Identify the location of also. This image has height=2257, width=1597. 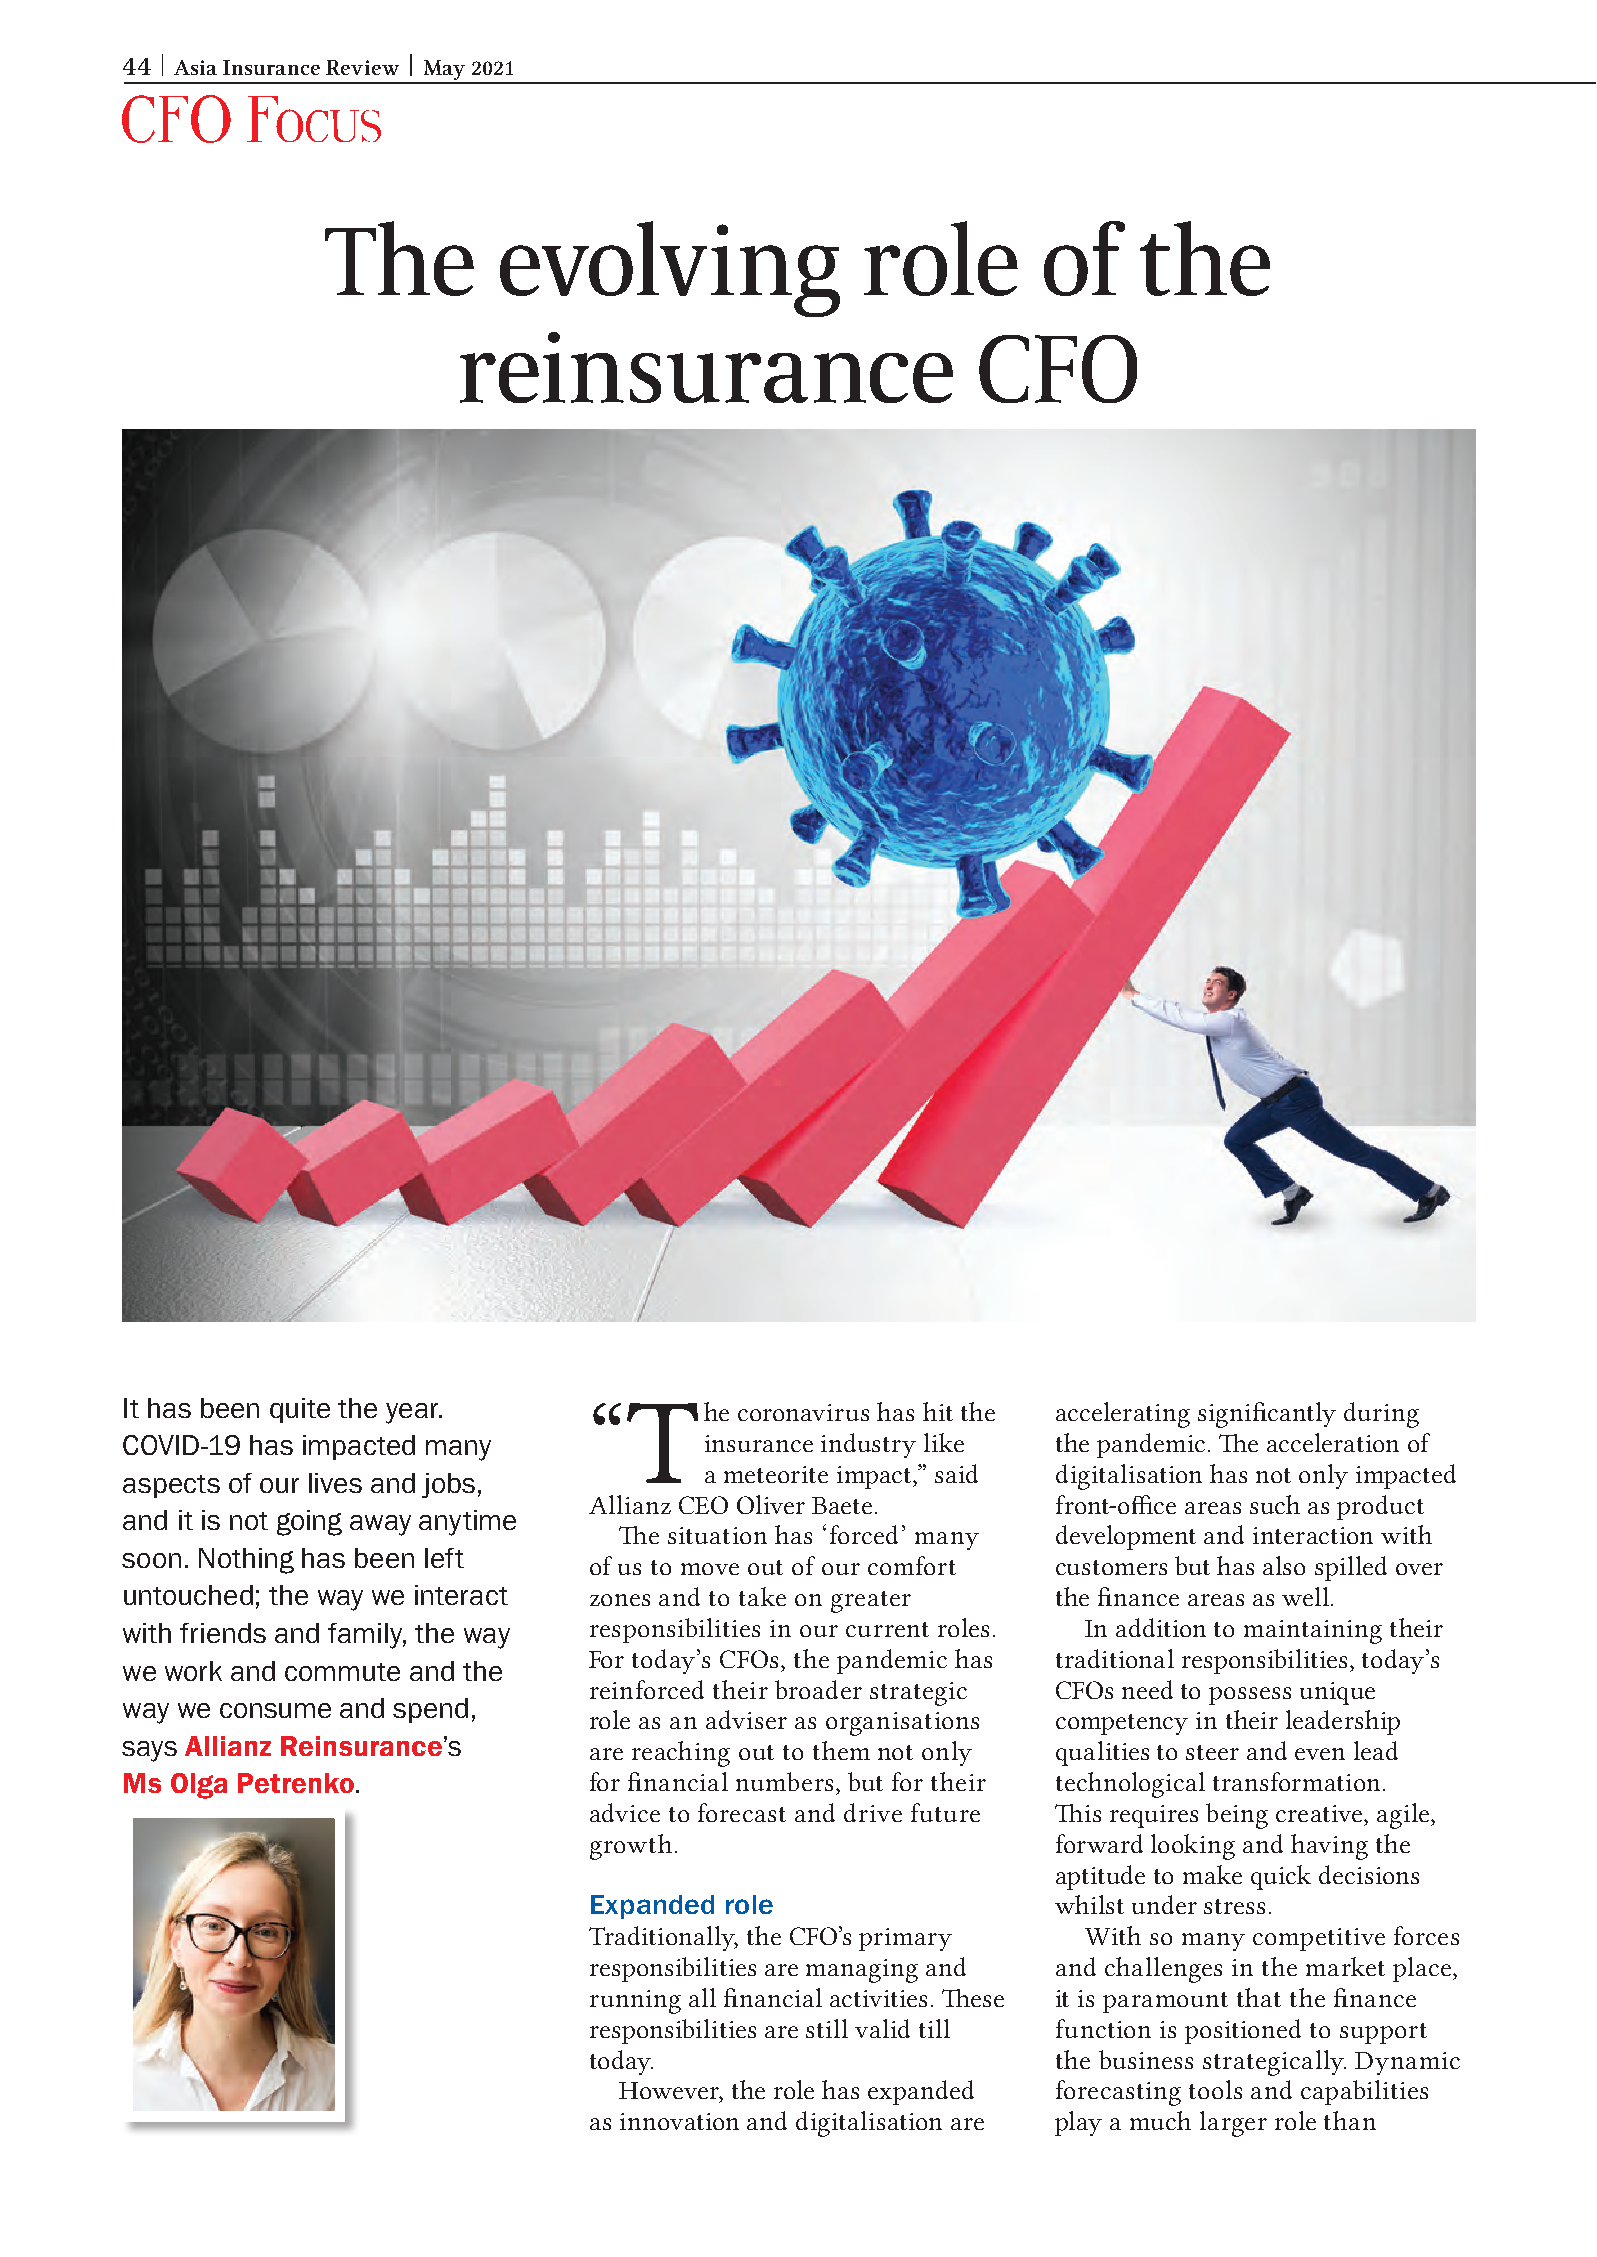
(1284, 1565).
